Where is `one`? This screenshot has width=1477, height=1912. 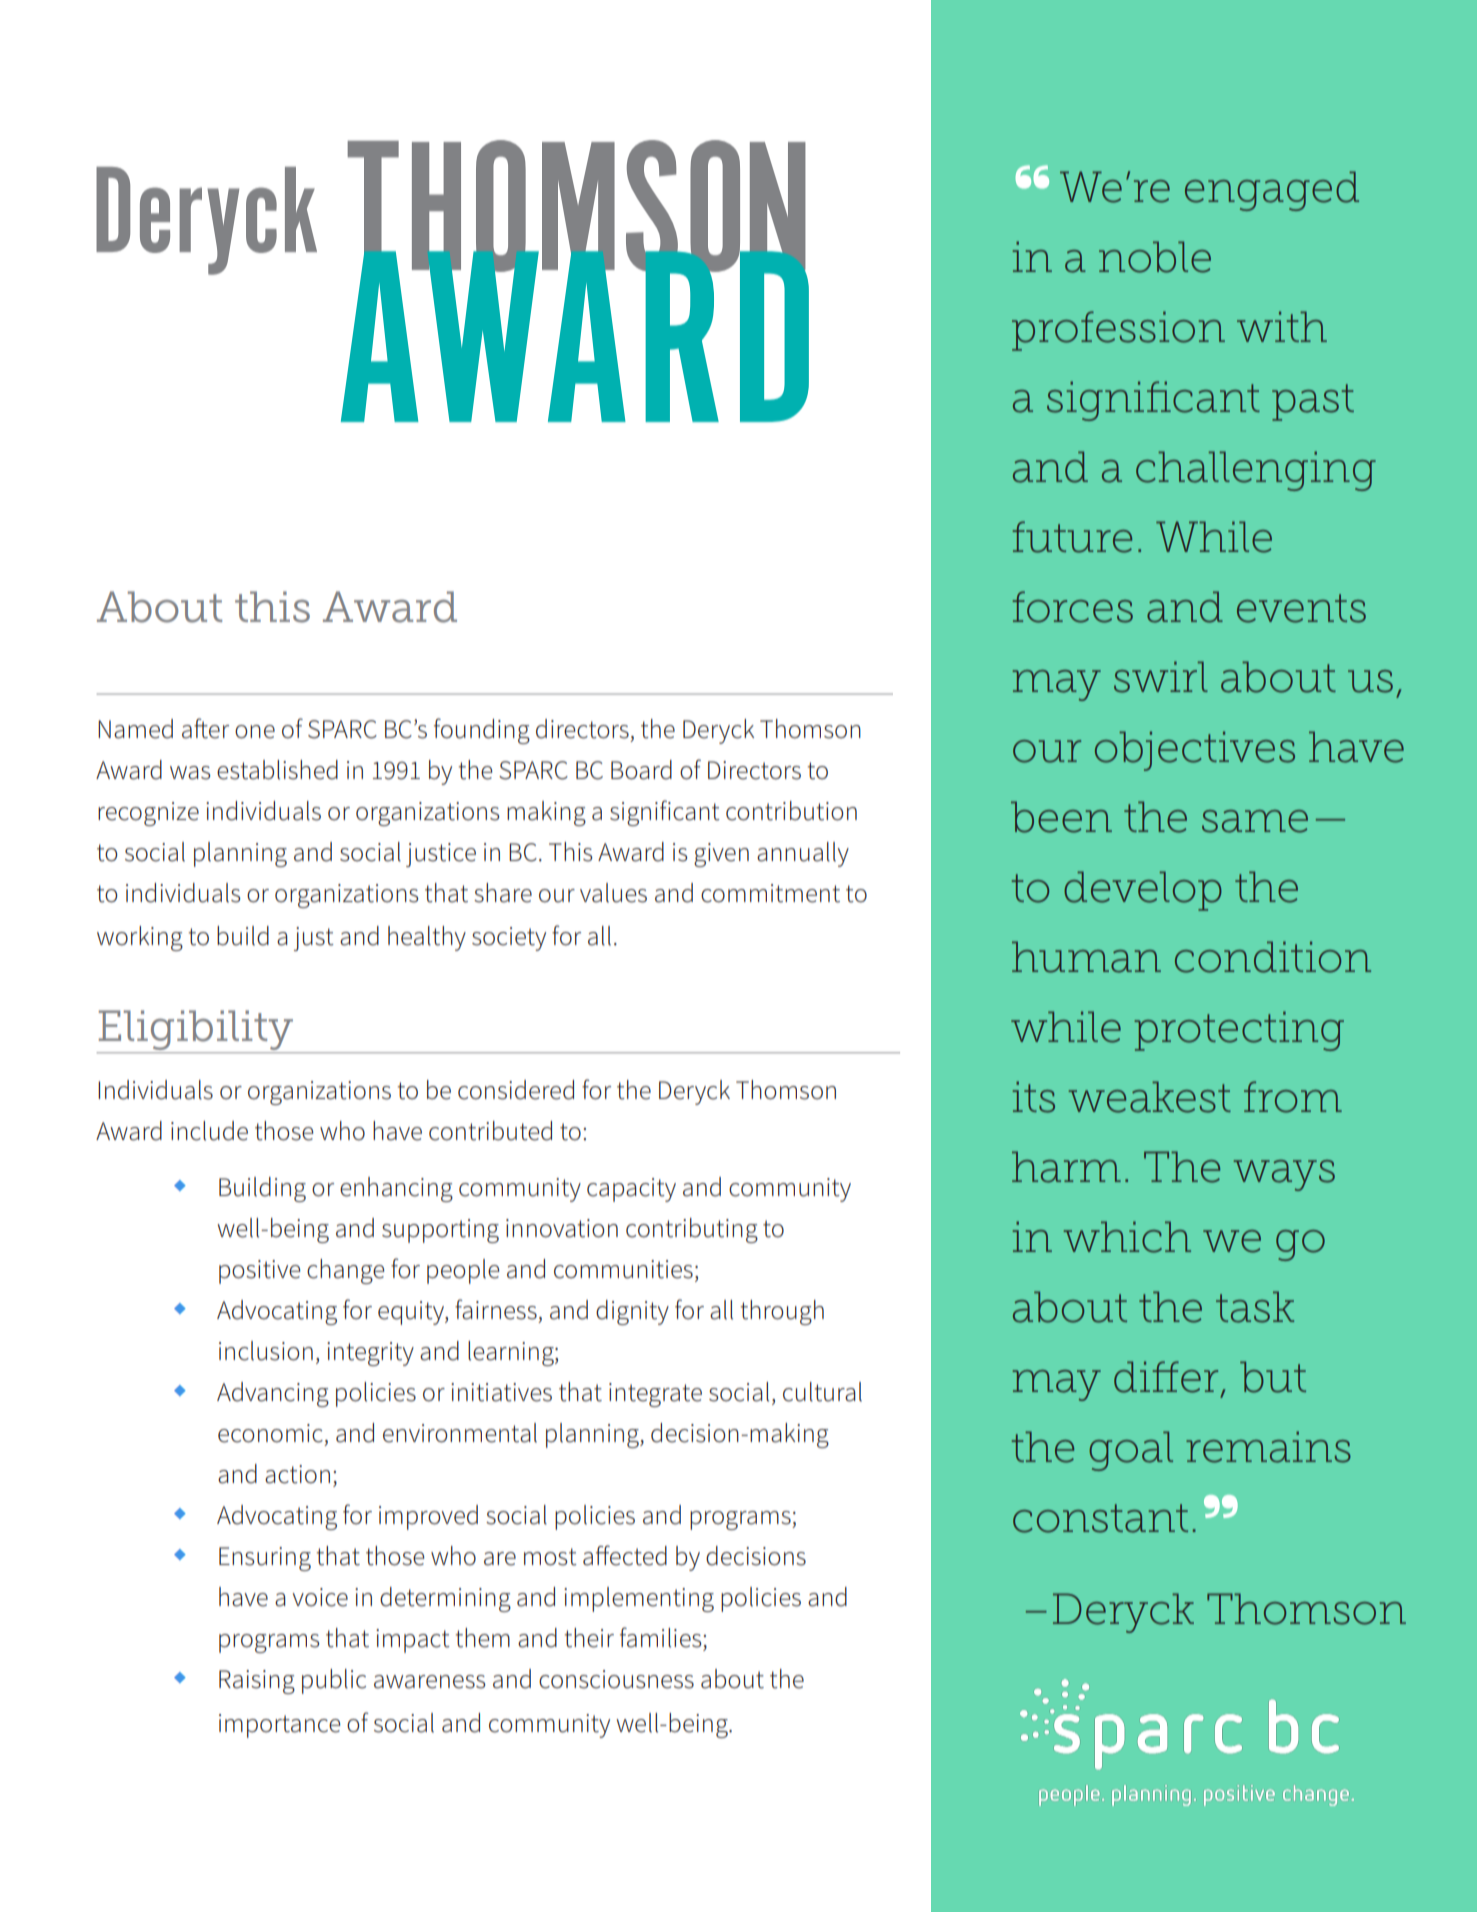 one is located at coordinates (255, 732).
